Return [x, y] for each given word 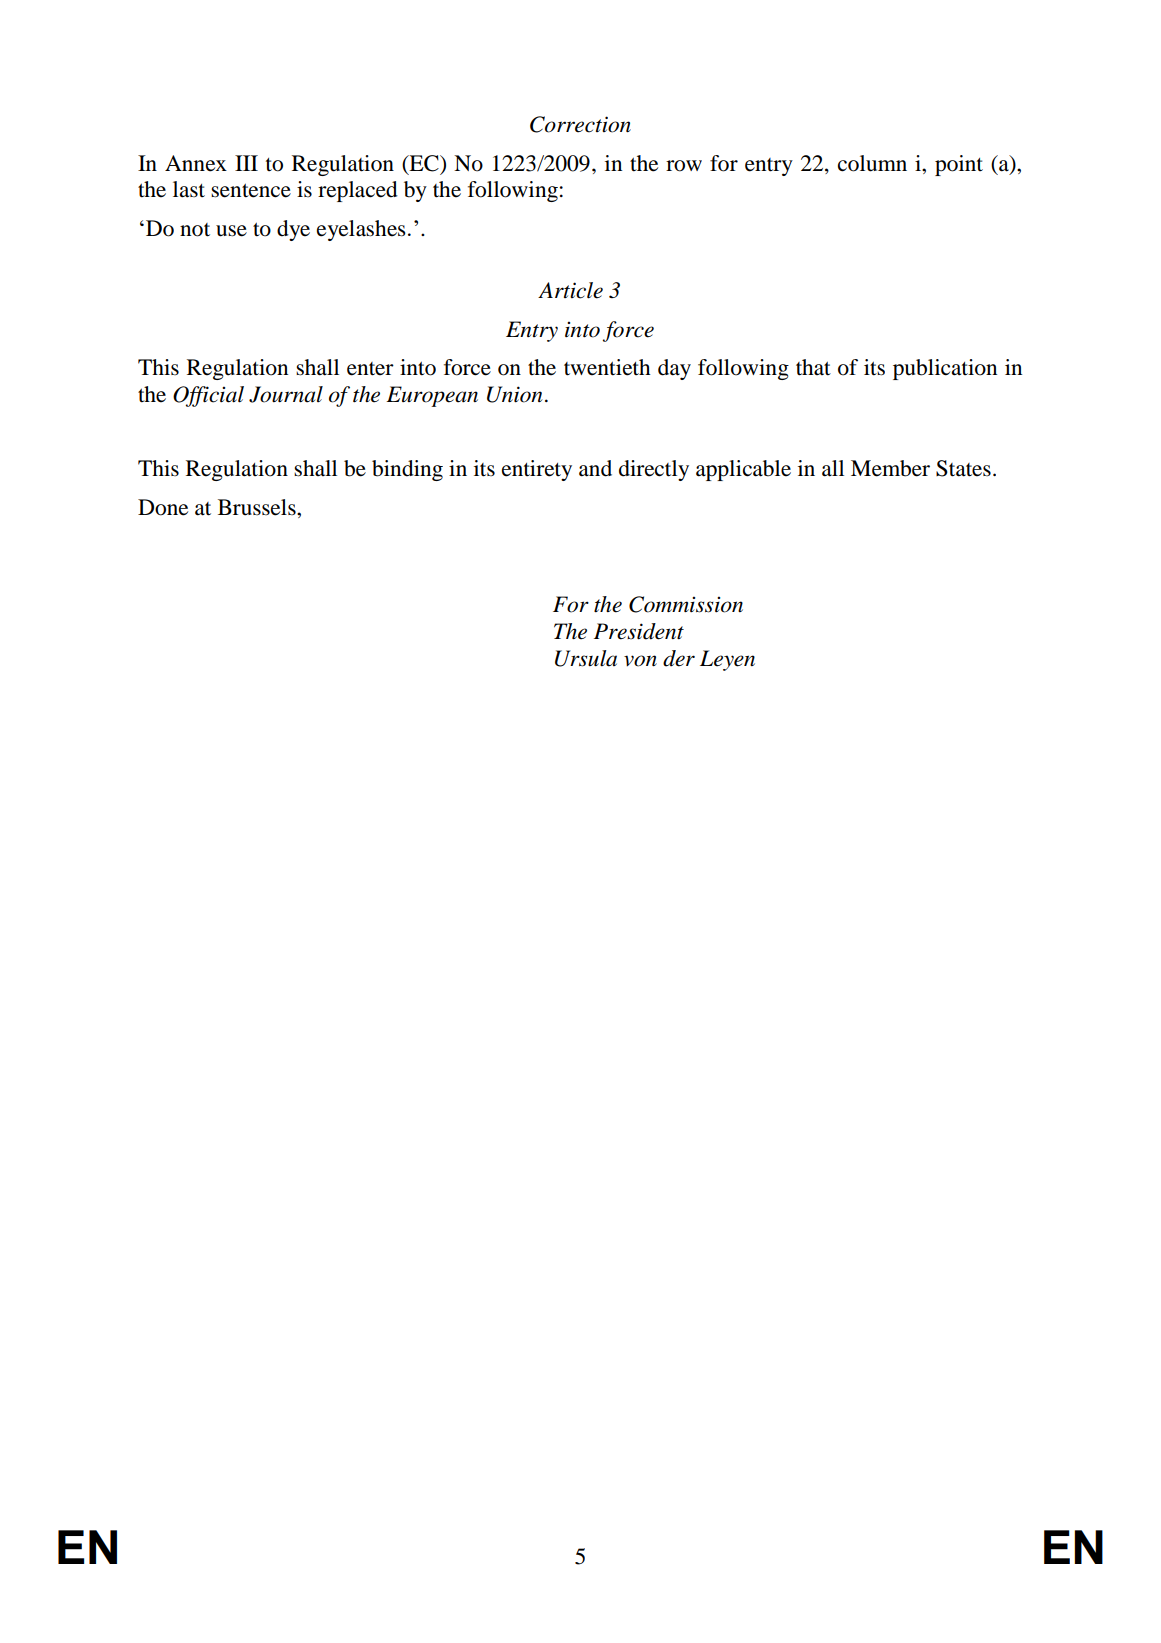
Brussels [258, 507]
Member [890, 468]
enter [370, 369]
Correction [580, 124]
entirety [537, 470]
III [246, 163]
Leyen [727, 660]
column [872, 163]
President [639, 631]
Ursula [586, 658]
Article [570, 290]
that [813, 367]
